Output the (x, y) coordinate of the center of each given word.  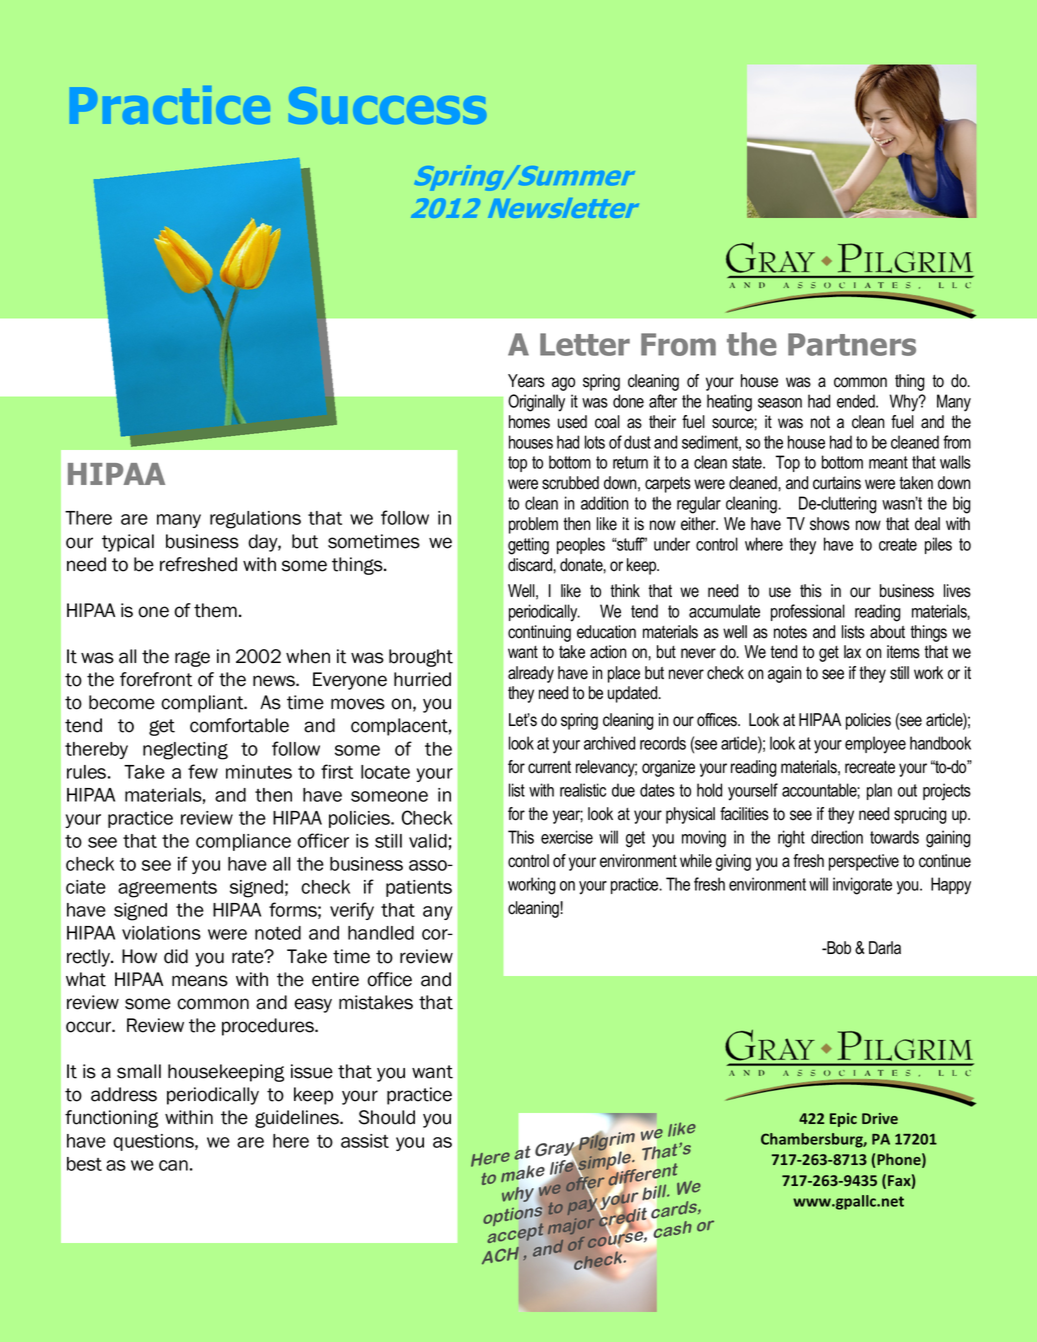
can (173, 1165)
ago (563, 384)
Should (387, 1117)
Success (387, 105)
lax (852, 652)
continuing (539, 633)
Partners (852, 344)
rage (192, 659)
